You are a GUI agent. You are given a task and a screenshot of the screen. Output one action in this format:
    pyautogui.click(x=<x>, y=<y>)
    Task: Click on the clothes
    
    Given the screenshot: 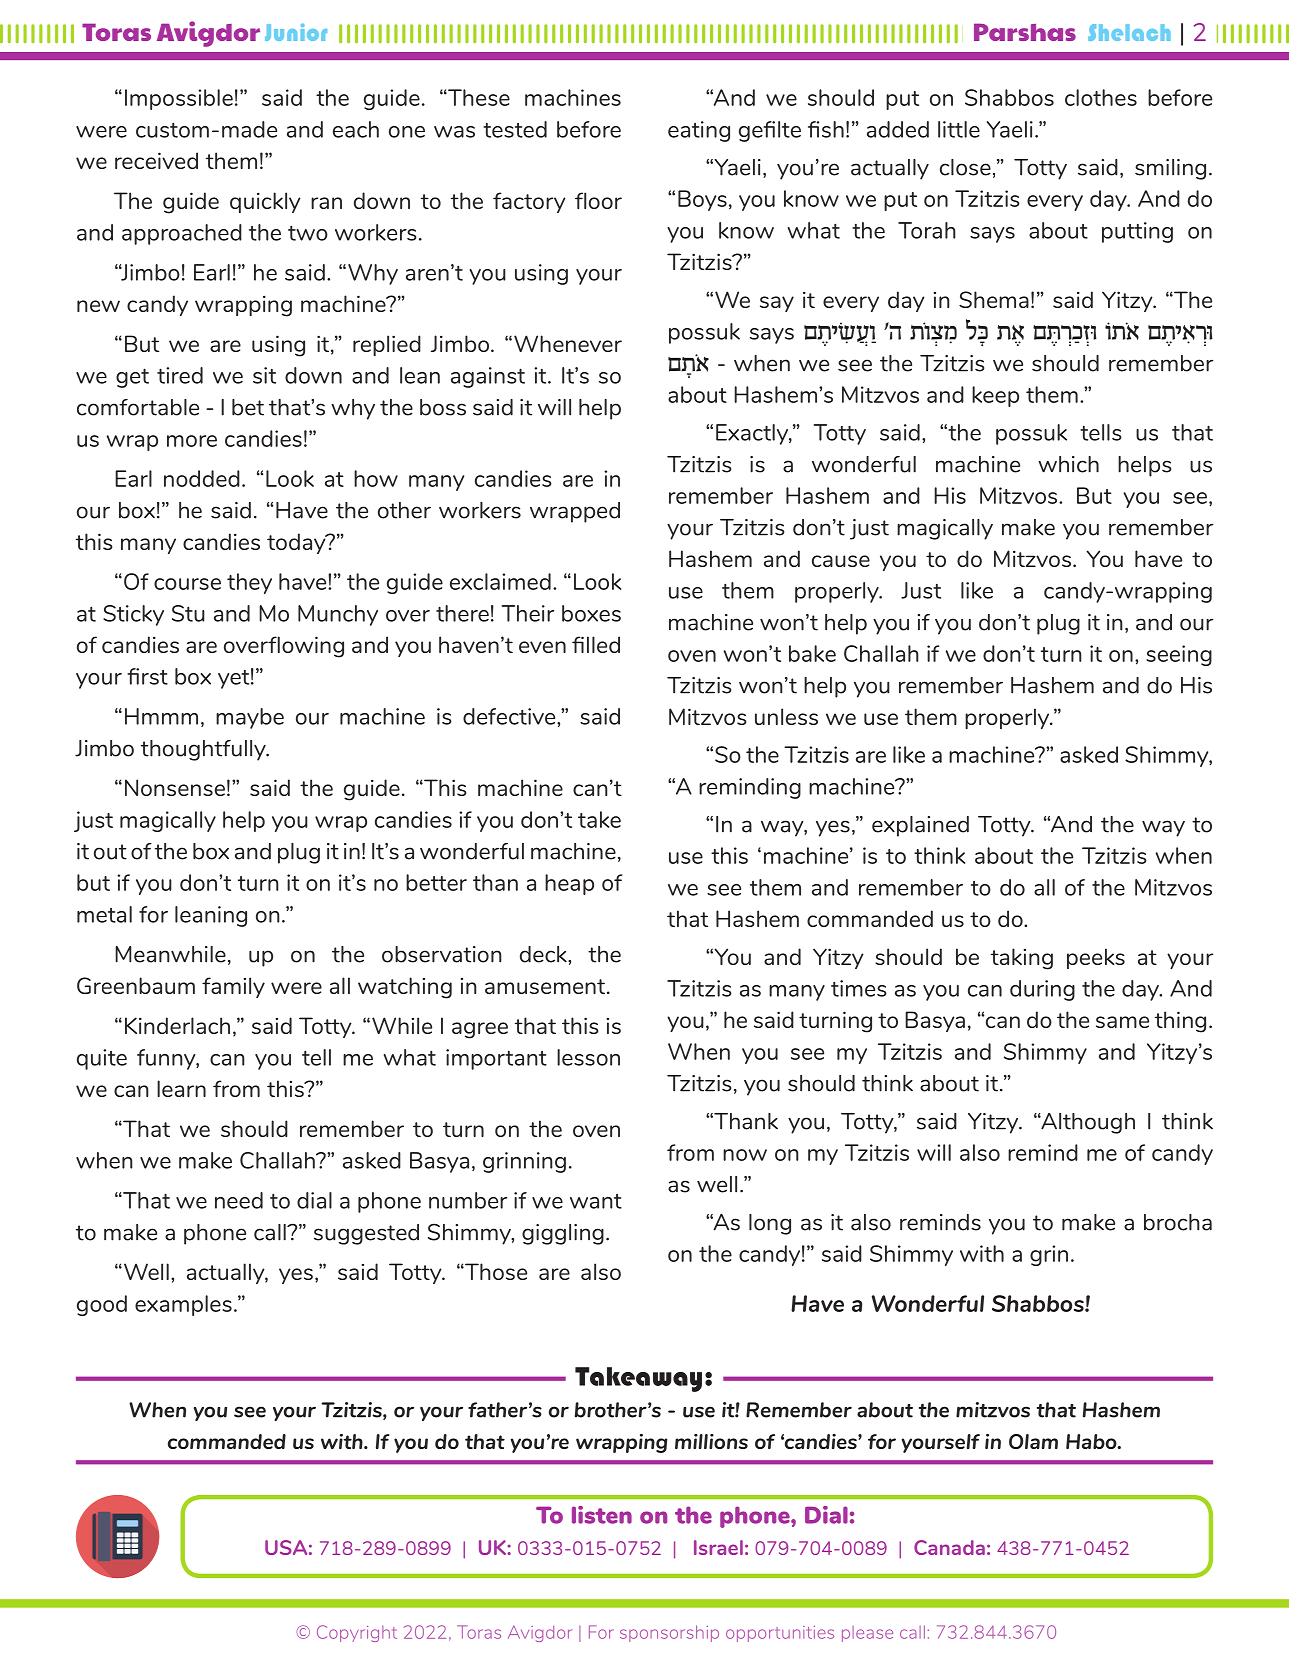 What is the action you would take?
    pyautogui.click(x=1101, y=97)
